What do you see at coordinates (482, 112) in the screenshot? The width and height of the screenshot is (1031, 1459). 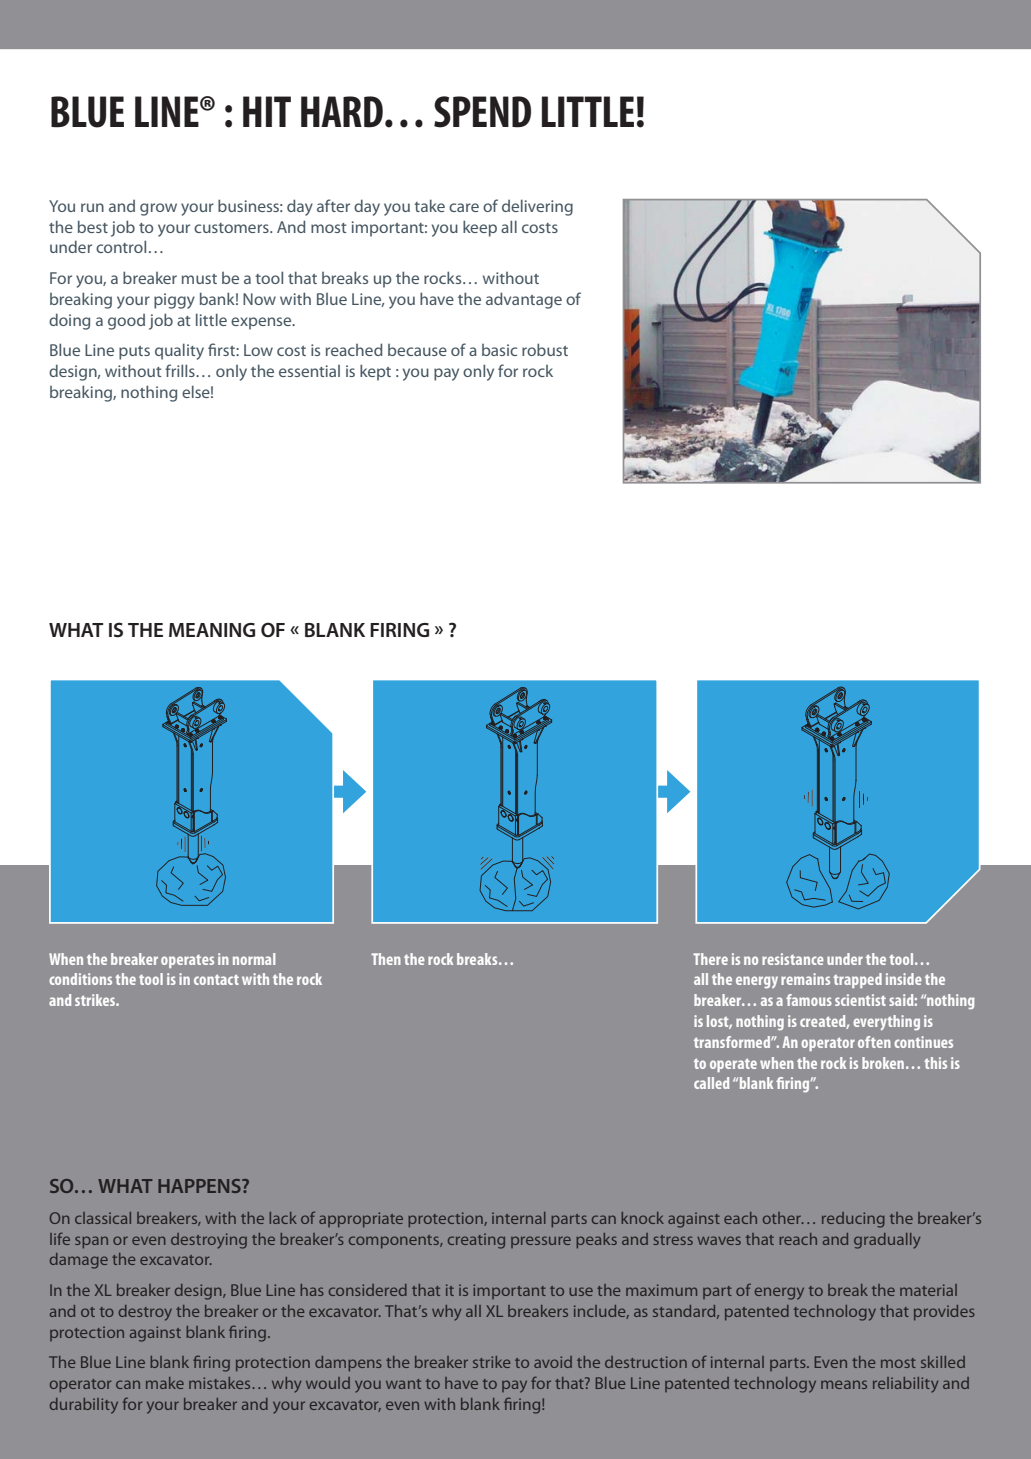 I see `SPEND` at bounding box center [482, 112].
